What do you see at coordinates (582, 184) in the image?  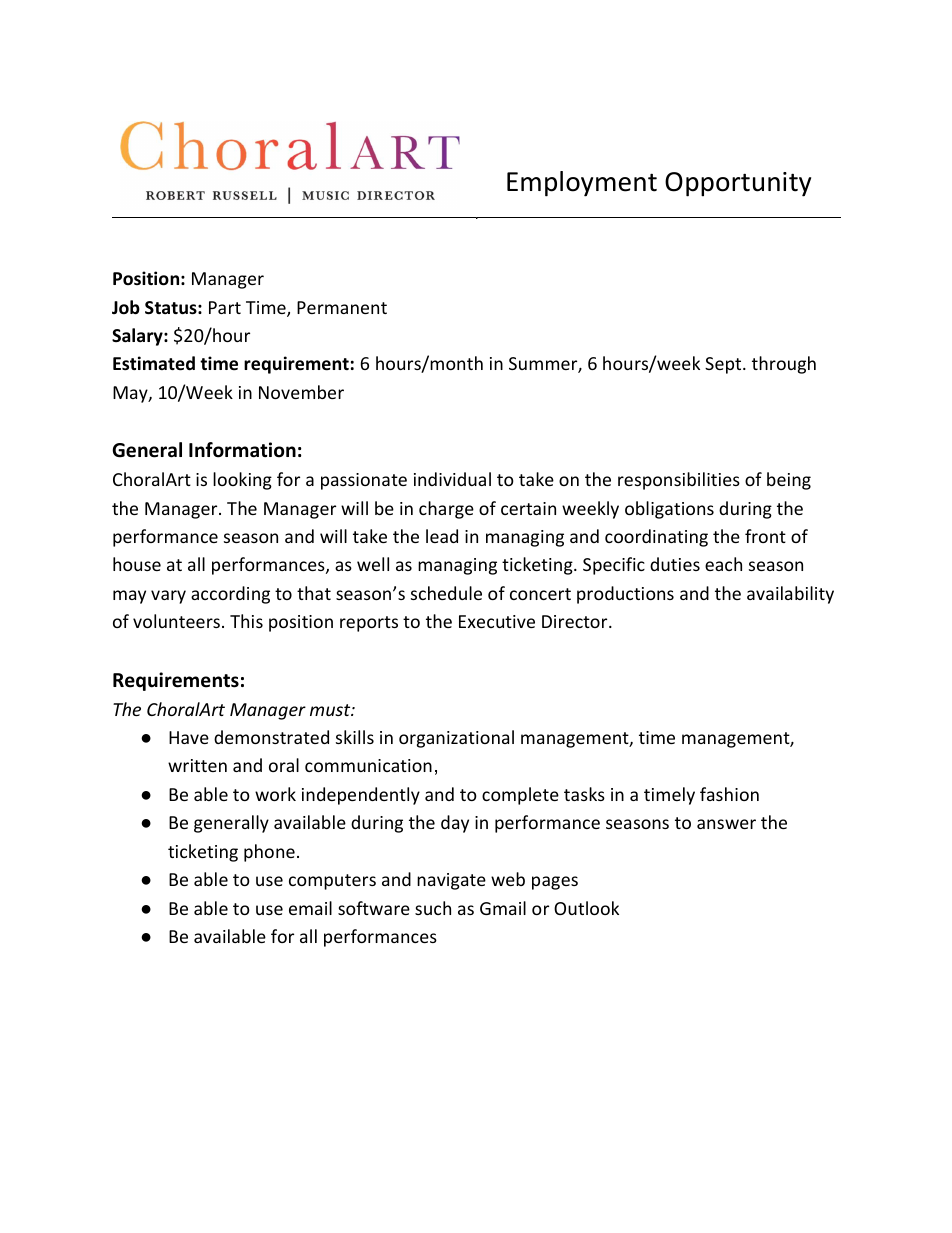 I see `Employment` at bounding box center [582, 184].
